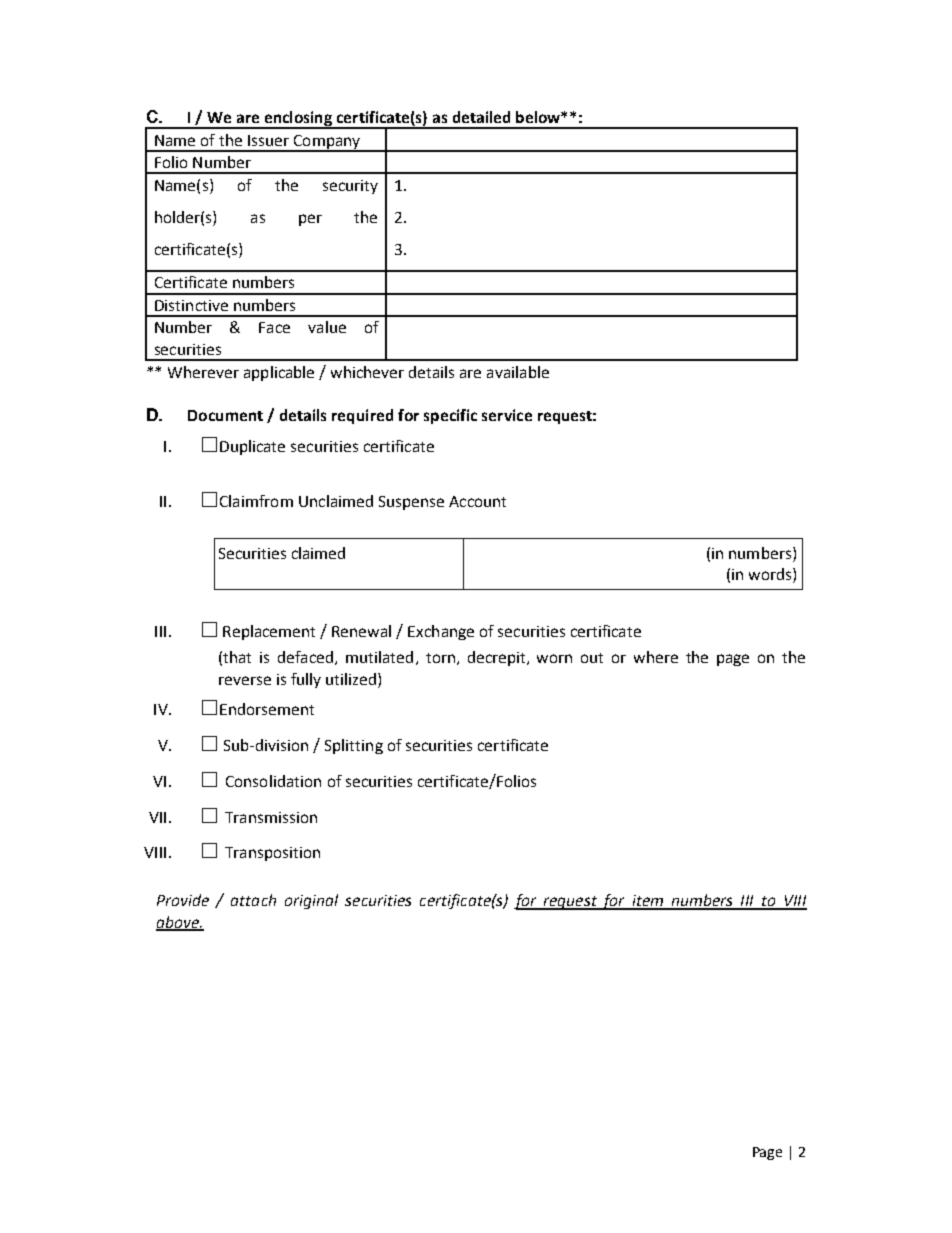 The width and height of the screenshot is (952, 1233). I want to click on attach, so click(253, 900).
